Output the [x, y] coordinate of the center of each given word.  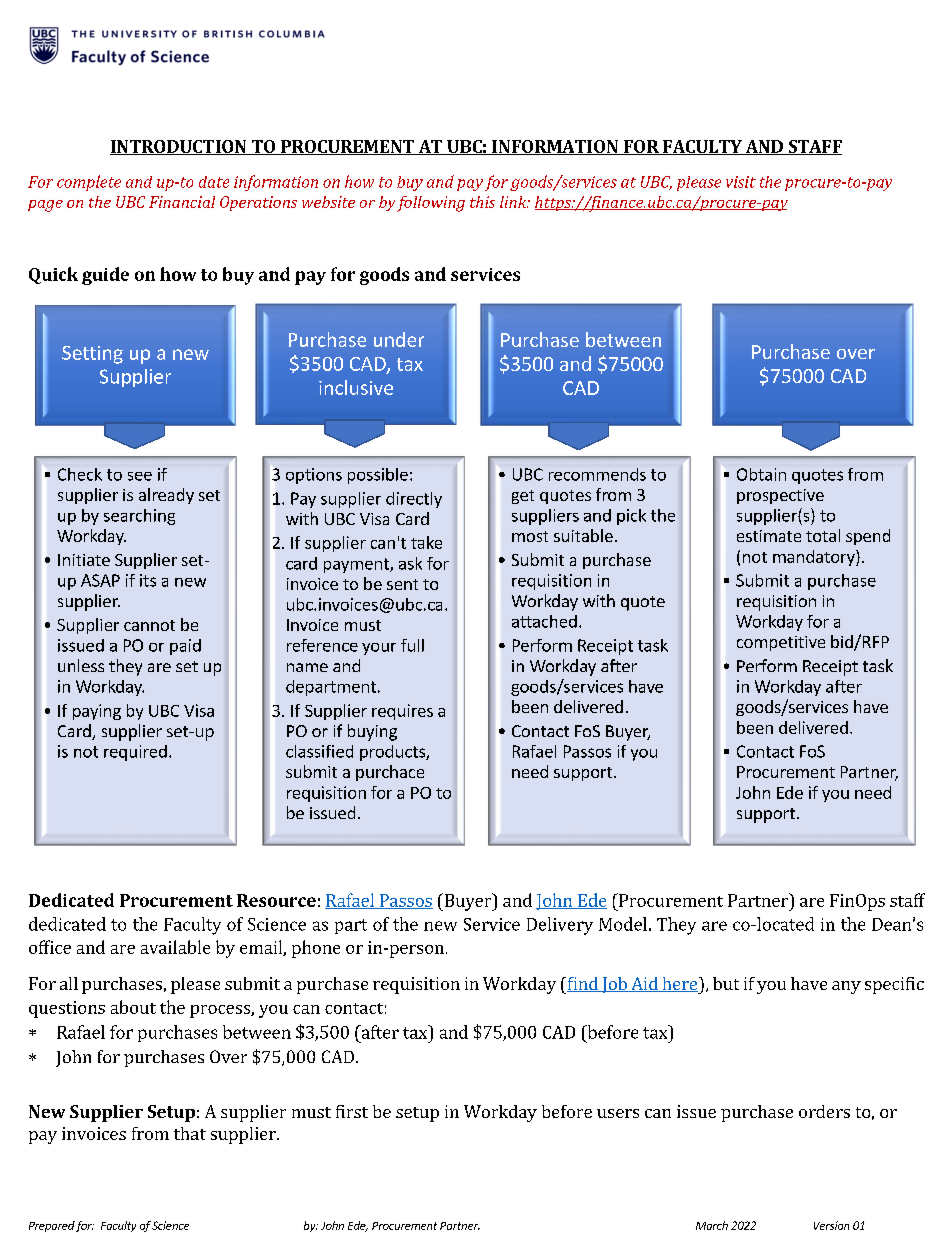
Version [831, 1225]
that [190, 1133]
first [352, 1111]
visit [741, 182]
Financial [182, 202]
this [482, 202]
